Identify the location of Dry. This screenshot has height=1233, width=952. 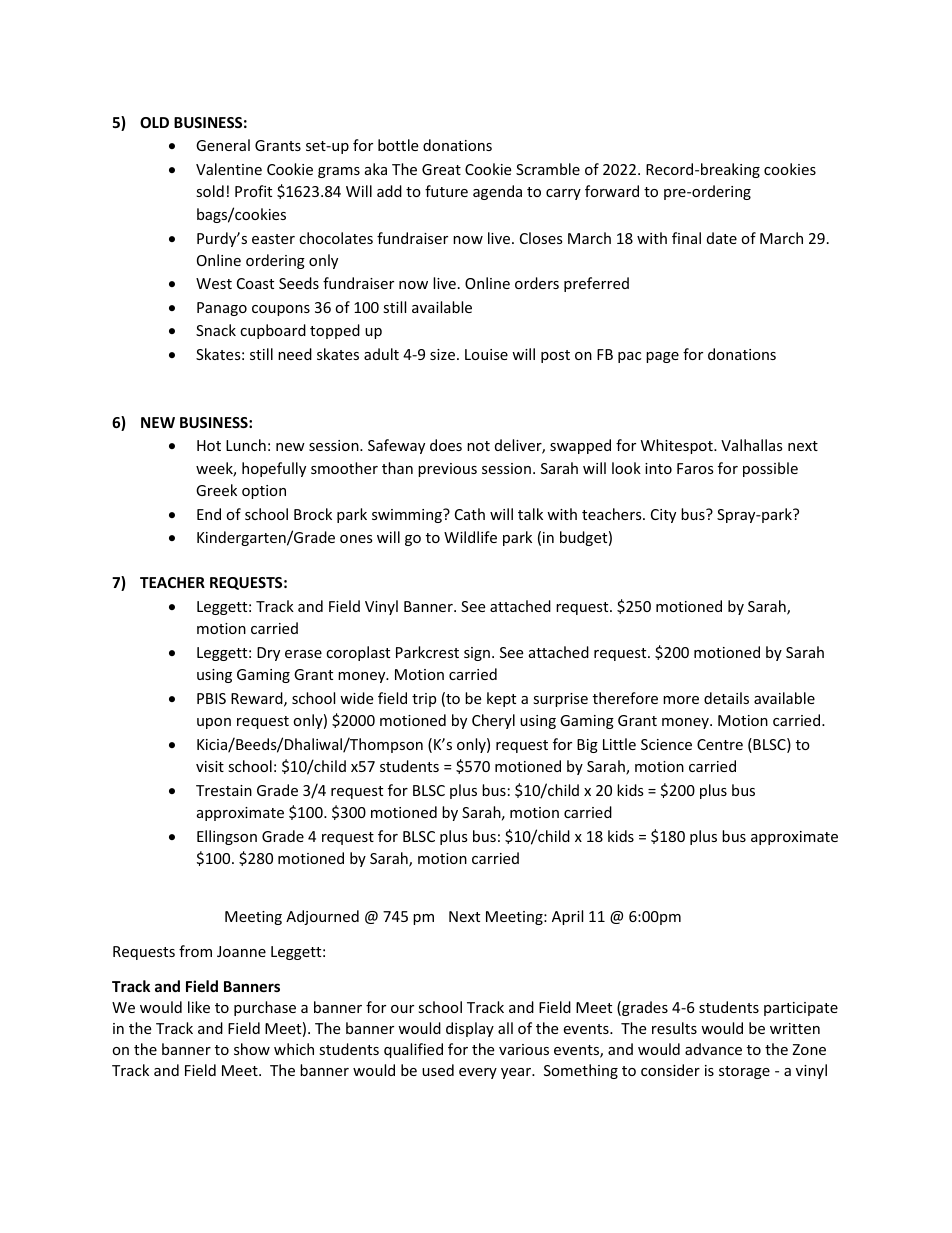
(268, 654).
